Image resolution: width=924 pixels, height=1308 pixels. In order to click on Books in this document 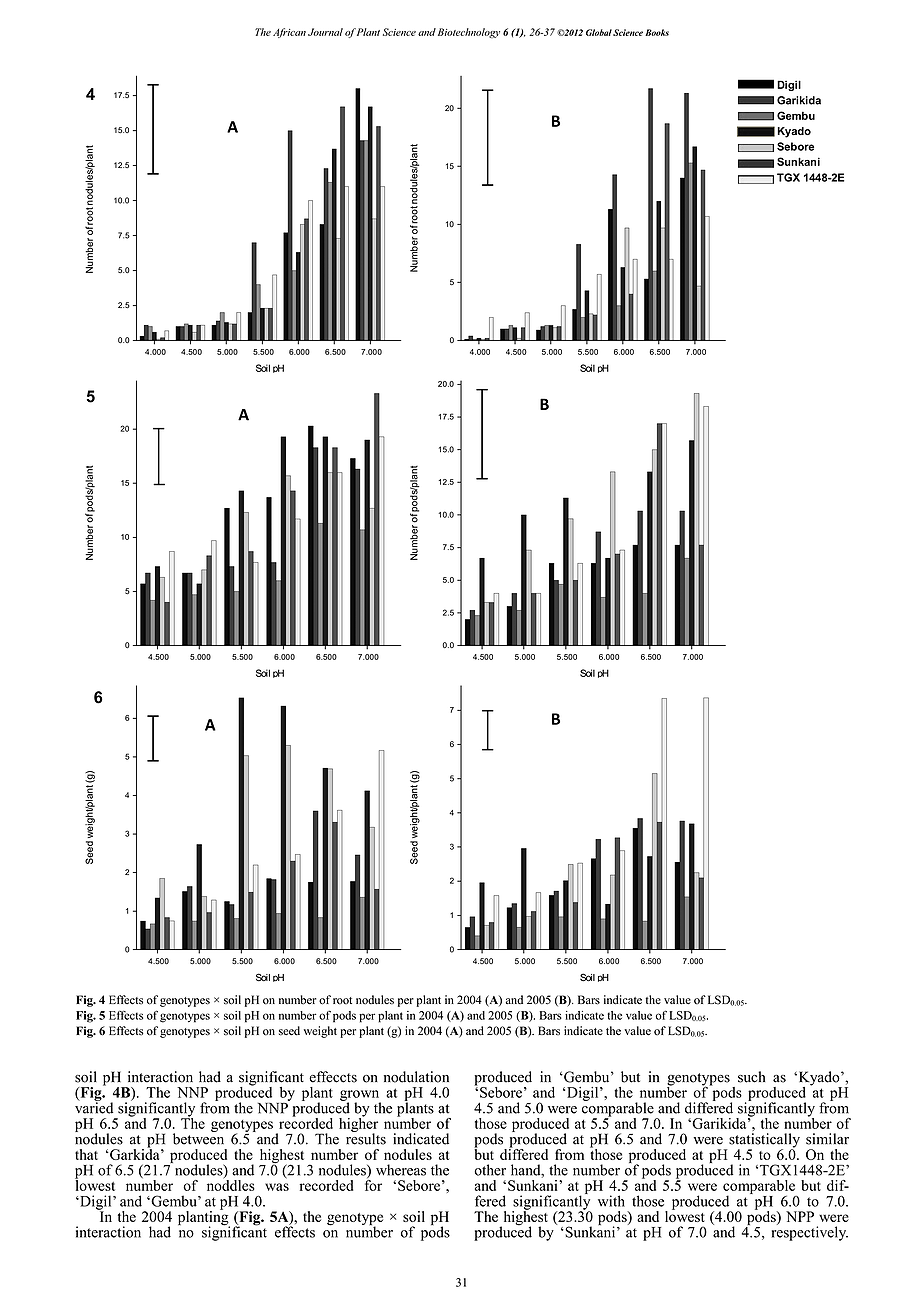, I will do `click(657, 32)`.
